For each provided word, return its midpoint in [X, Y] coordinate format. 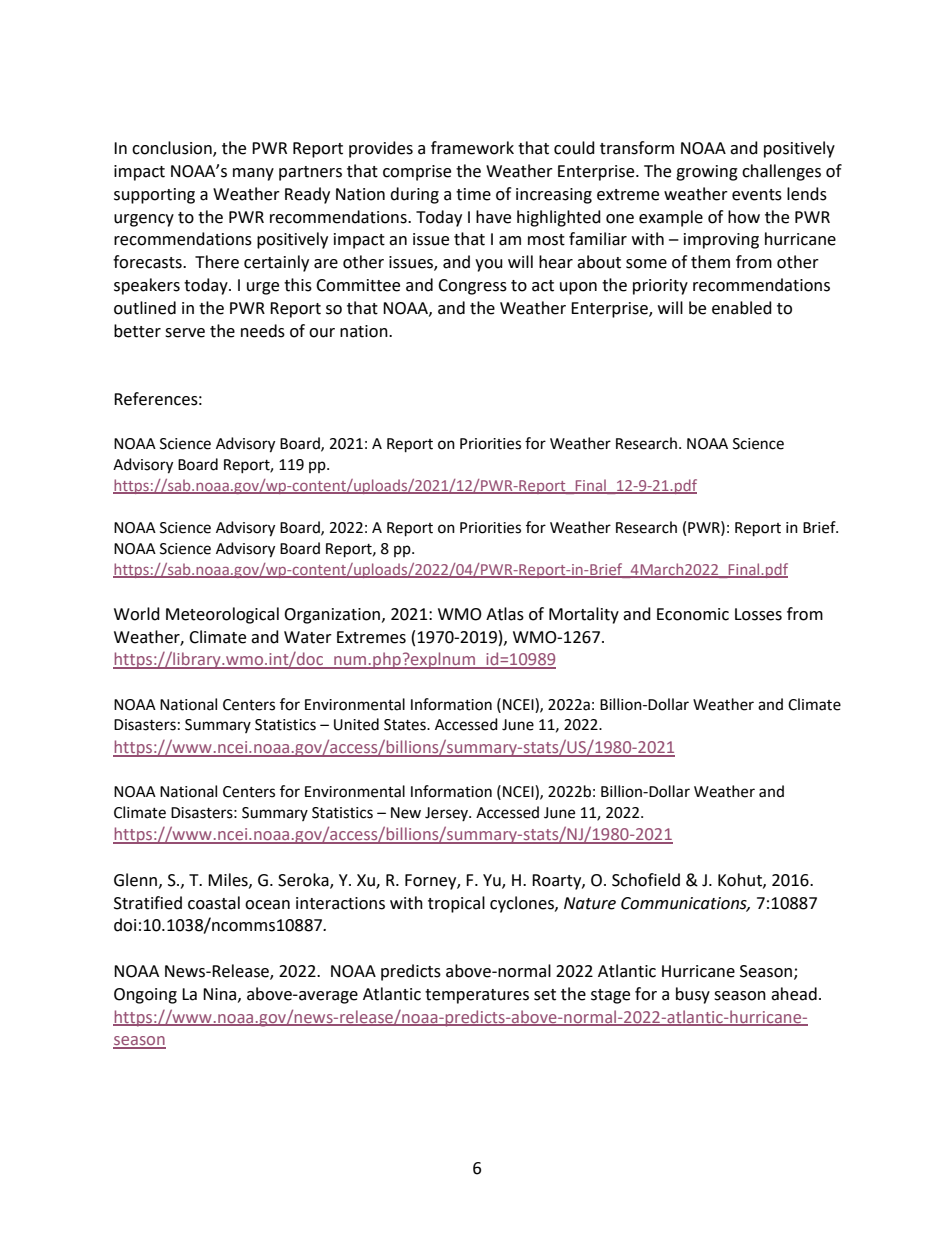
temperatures [477, 996]
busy [693, 995]
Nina [221, 995]
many [253, 174]
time [473, 194]
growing [707, 173]
